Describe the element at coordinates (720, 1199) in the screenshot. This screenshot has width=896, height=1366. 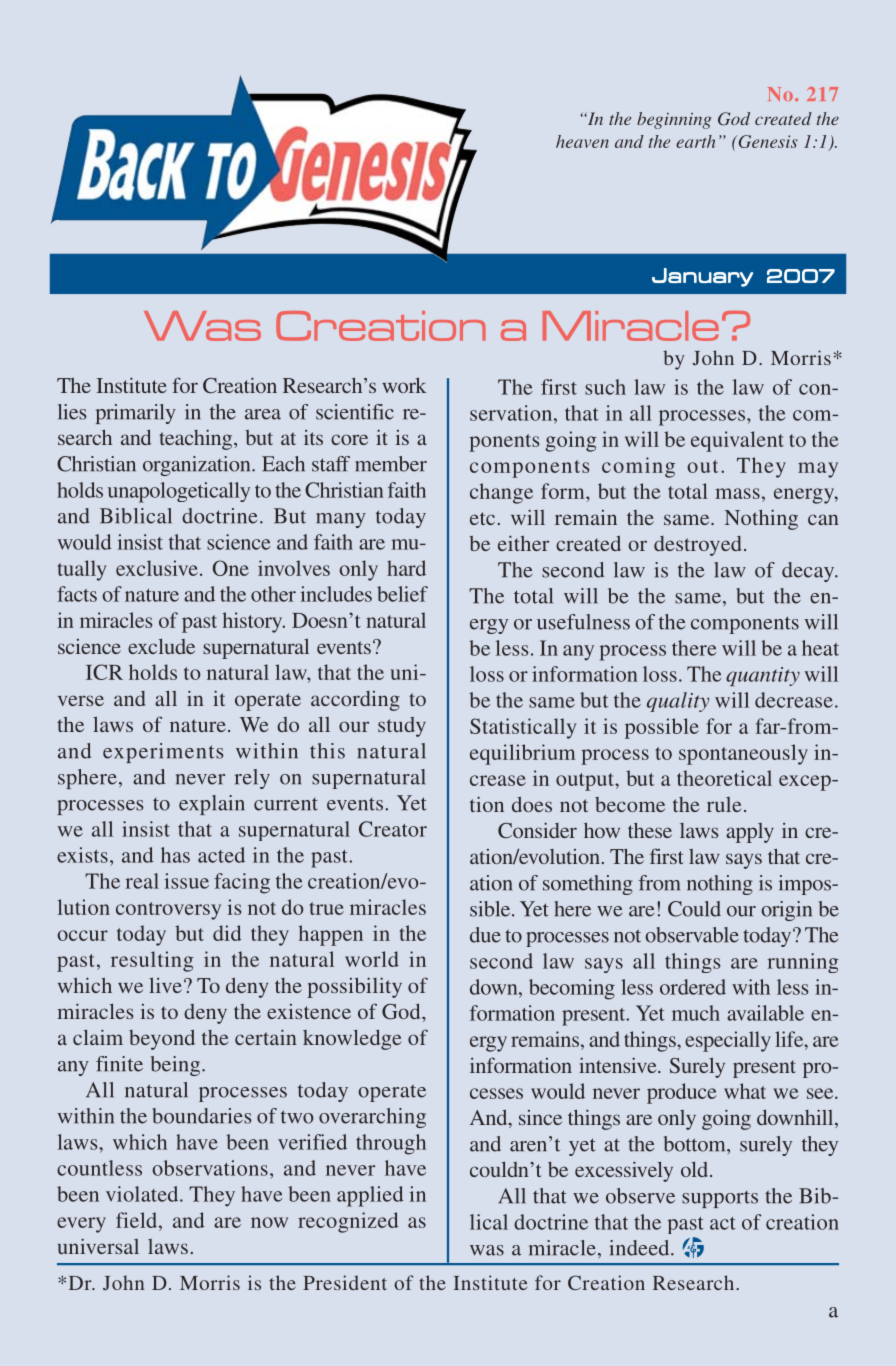
I see `supports` at that location.
